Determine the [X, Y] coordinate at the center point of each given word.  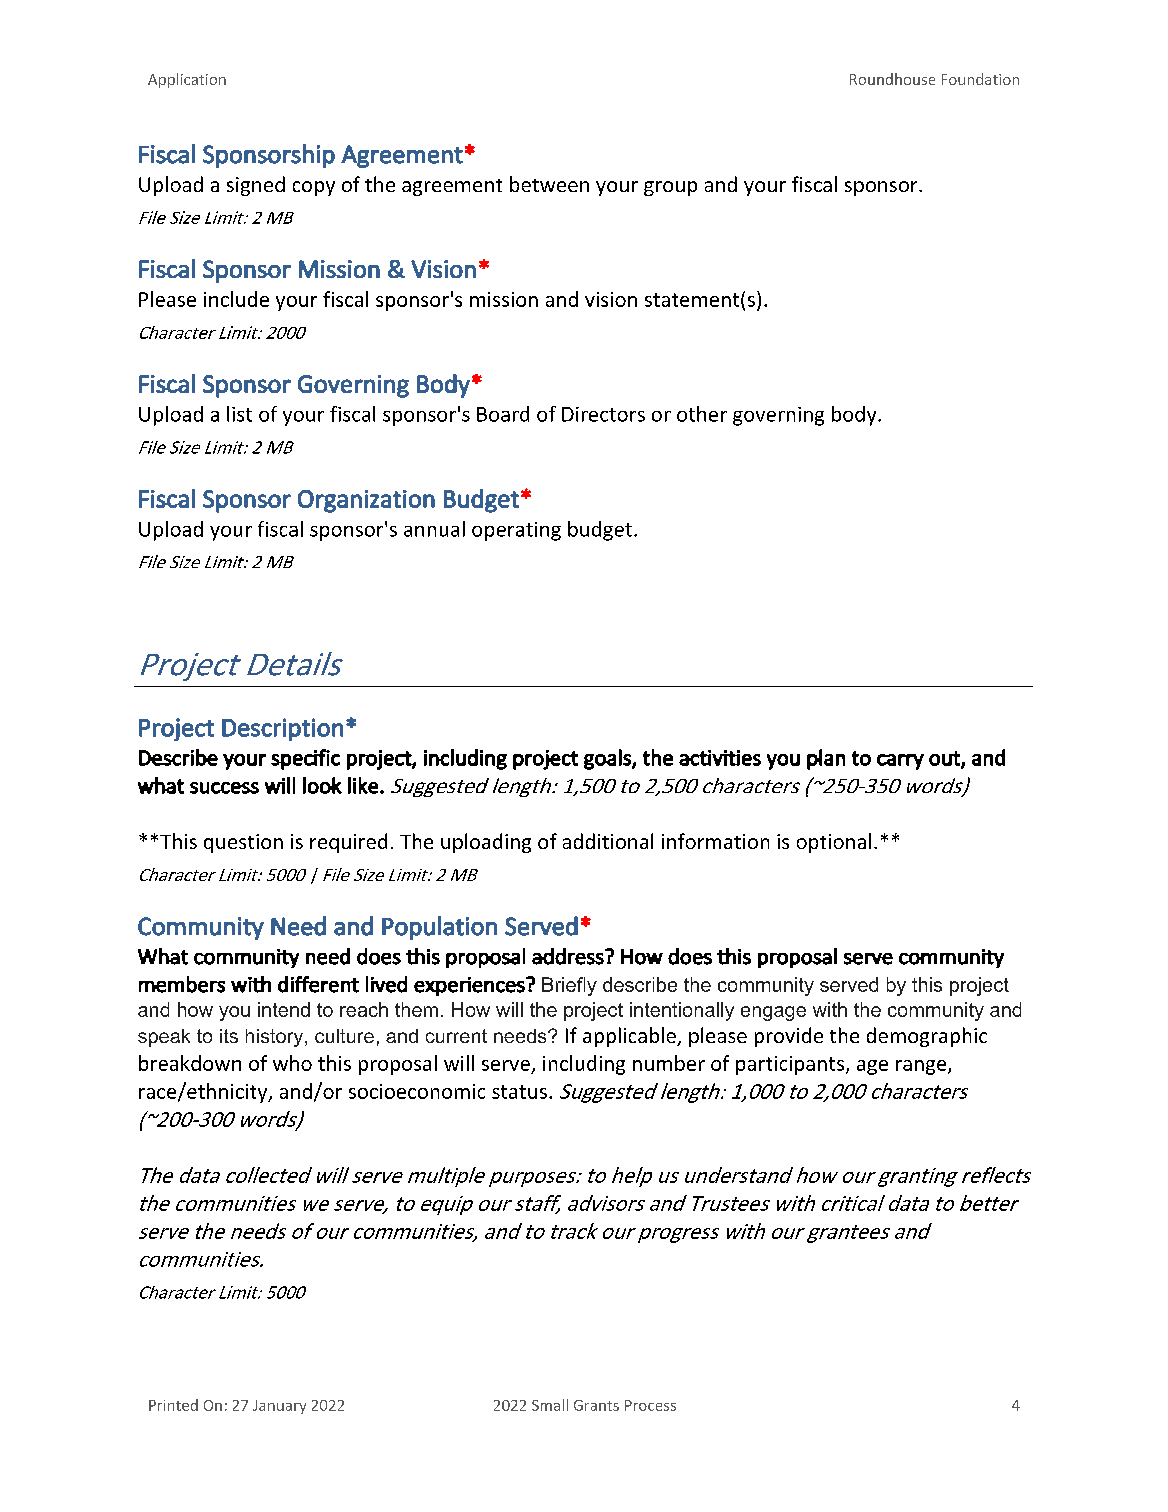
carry [900, 762]
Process [650, 1405]
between [549, 184]
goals [608, 759]
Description [282, 729]
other [702, 414]
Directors [603, 414]
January [279, 1407]
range [922, 1067]
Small [550, 1405]
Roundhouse [892, 79]
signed [256, 186]
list [239, 414]
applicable [630, 1037]
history [276, 1038]
